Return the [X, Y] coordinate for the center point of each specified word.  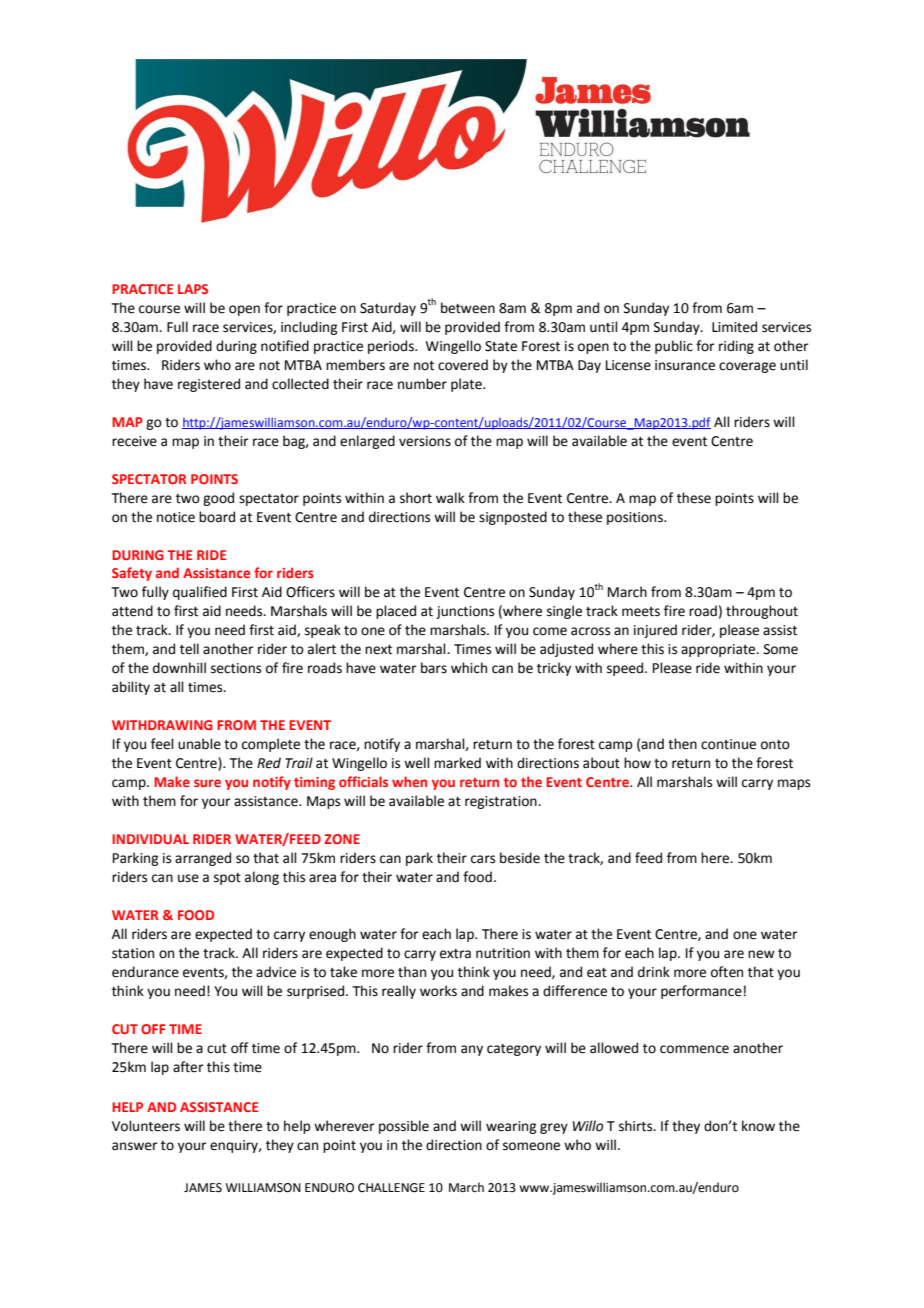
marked [457, 763]
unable [199, 744]
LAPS [193, 289]
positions [636, 518]
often [727, 972]
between [468, 308]
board [217, 517]
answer [135, 1146]
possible [404, 1127]
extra [455, 954]
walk [450, 498]
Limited [734, 327]
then [682, 744]
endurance [145, 972]
